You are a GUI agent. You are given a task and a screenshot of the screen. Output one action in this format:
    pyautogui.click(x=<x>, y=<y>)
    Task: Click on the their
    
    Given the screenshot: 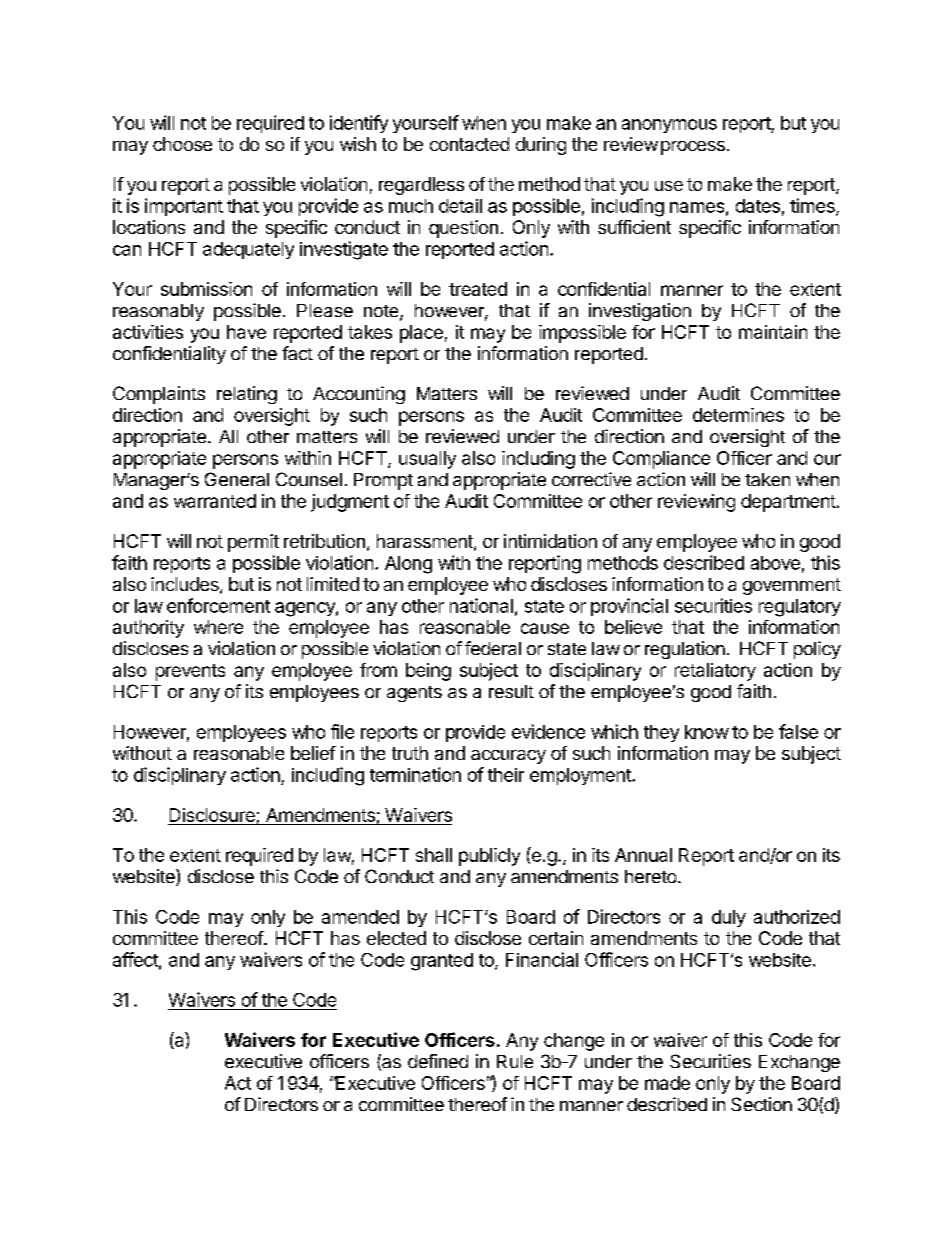 What is the action you would take?
    pyautogui.click(x=506, y=775)
